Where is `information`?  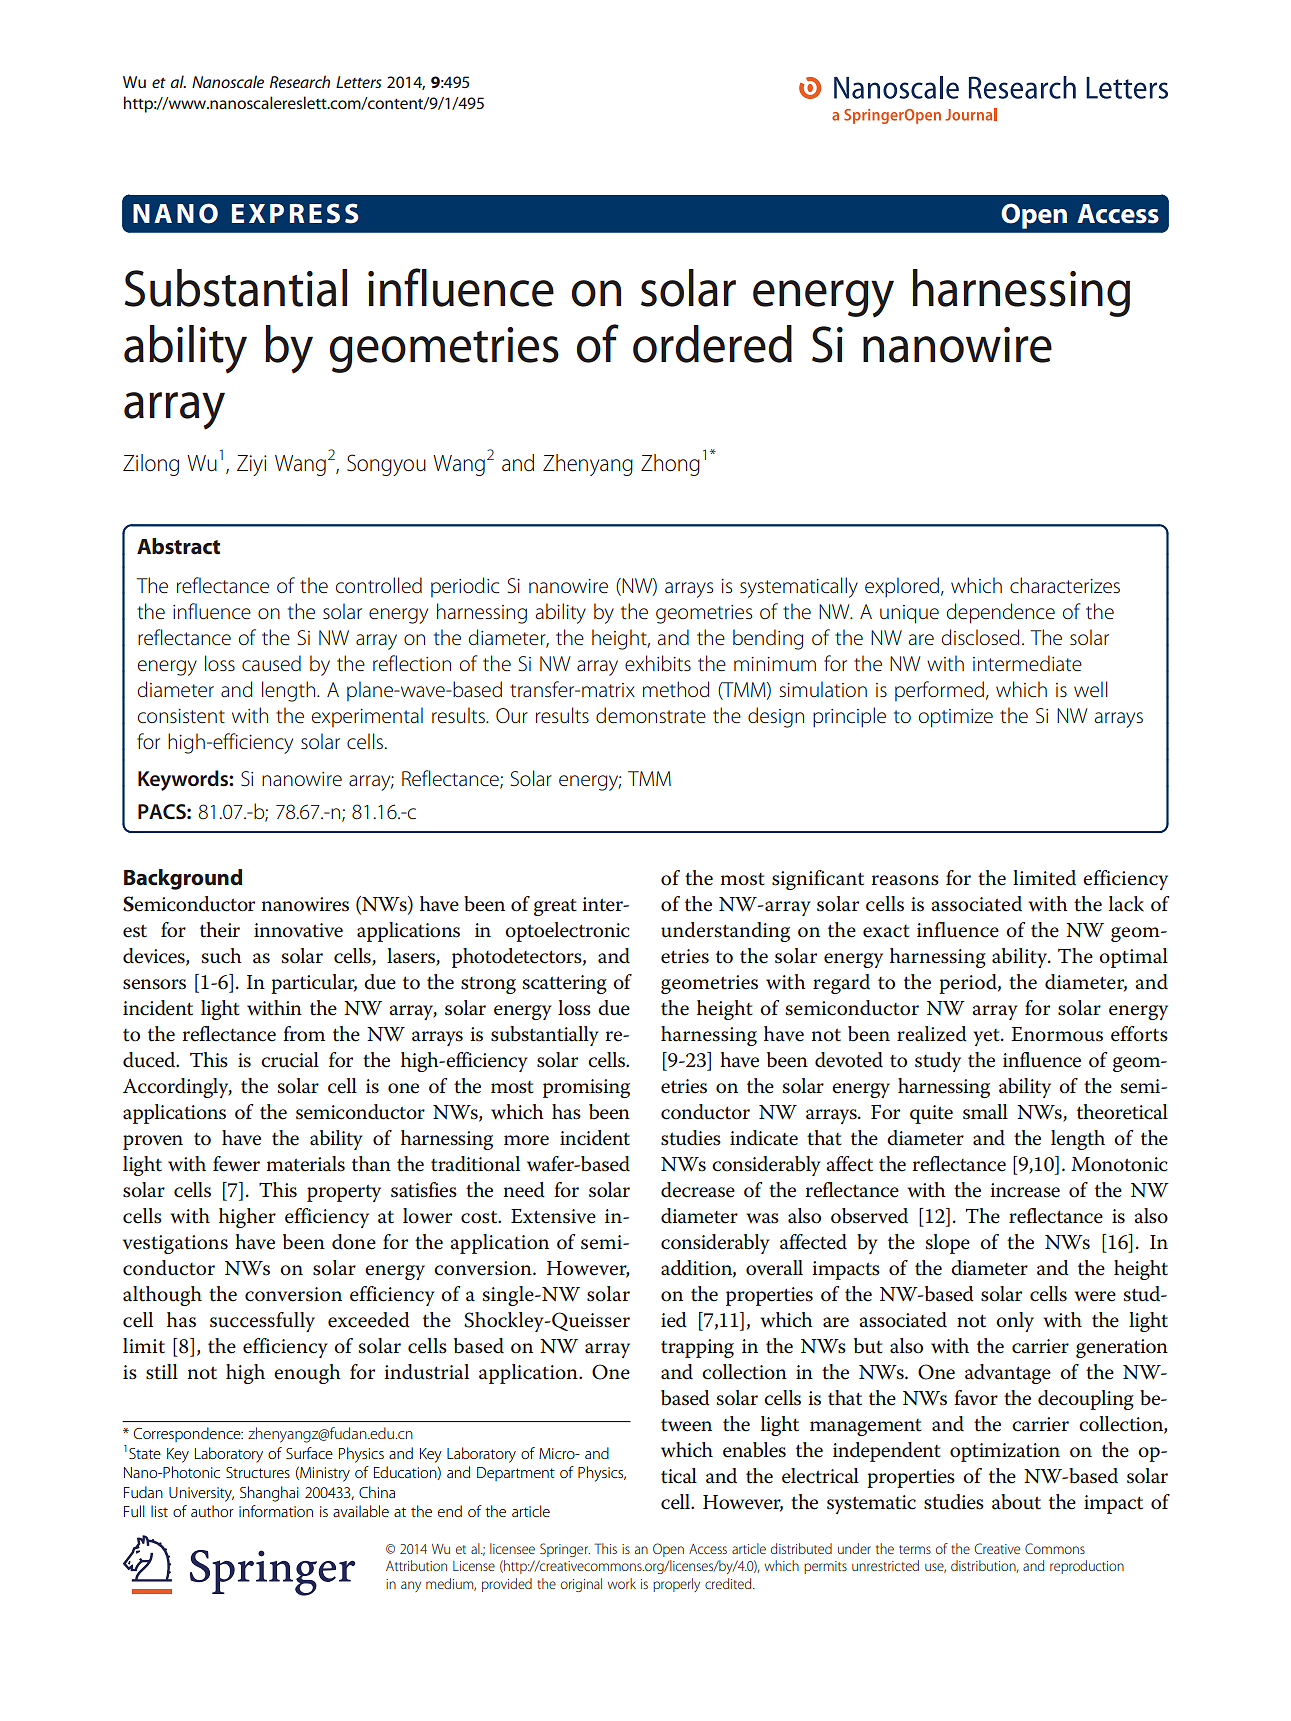
information is located at coordinates (276, 1511).
